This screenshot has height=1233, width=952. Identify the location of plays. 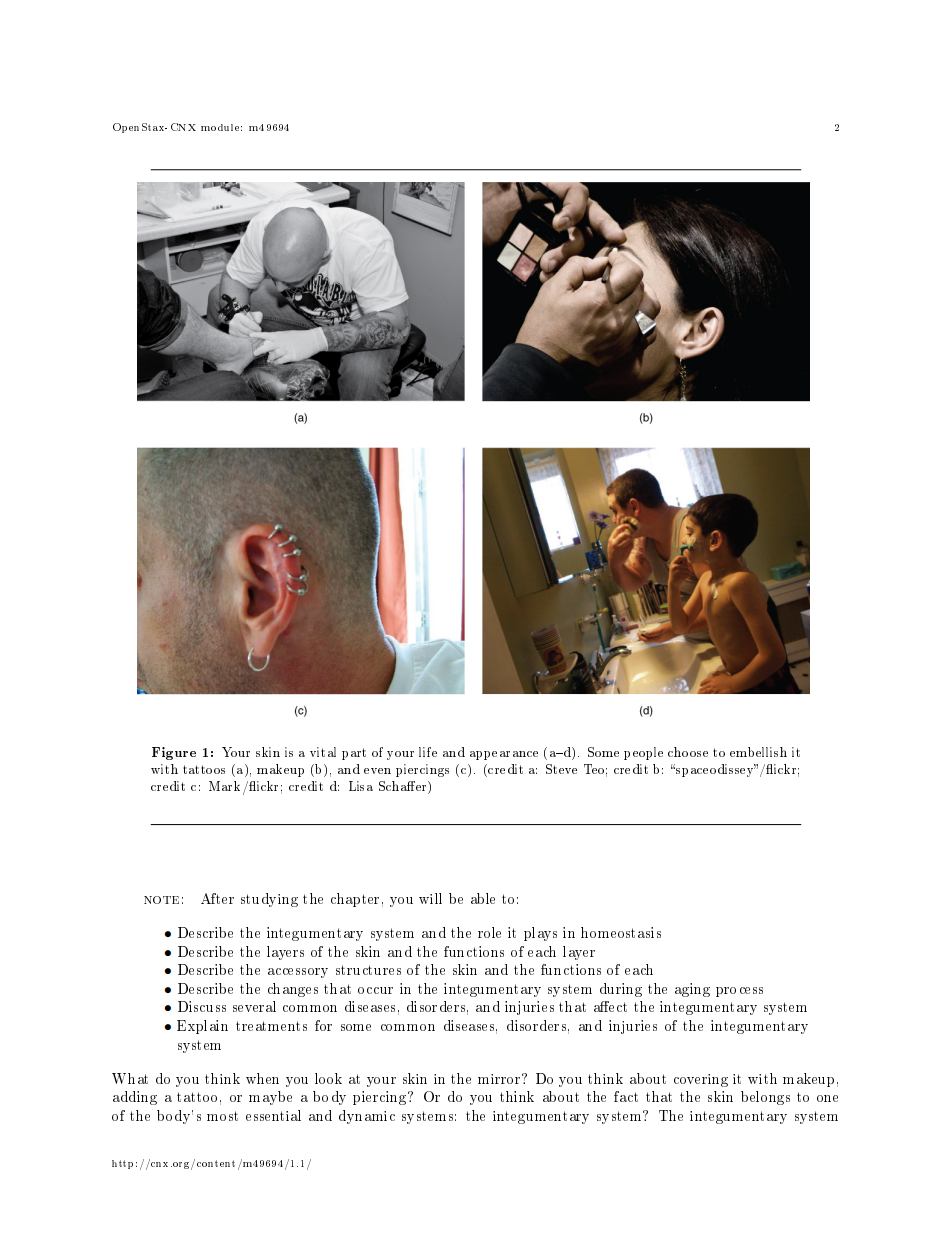
(540, 934).
